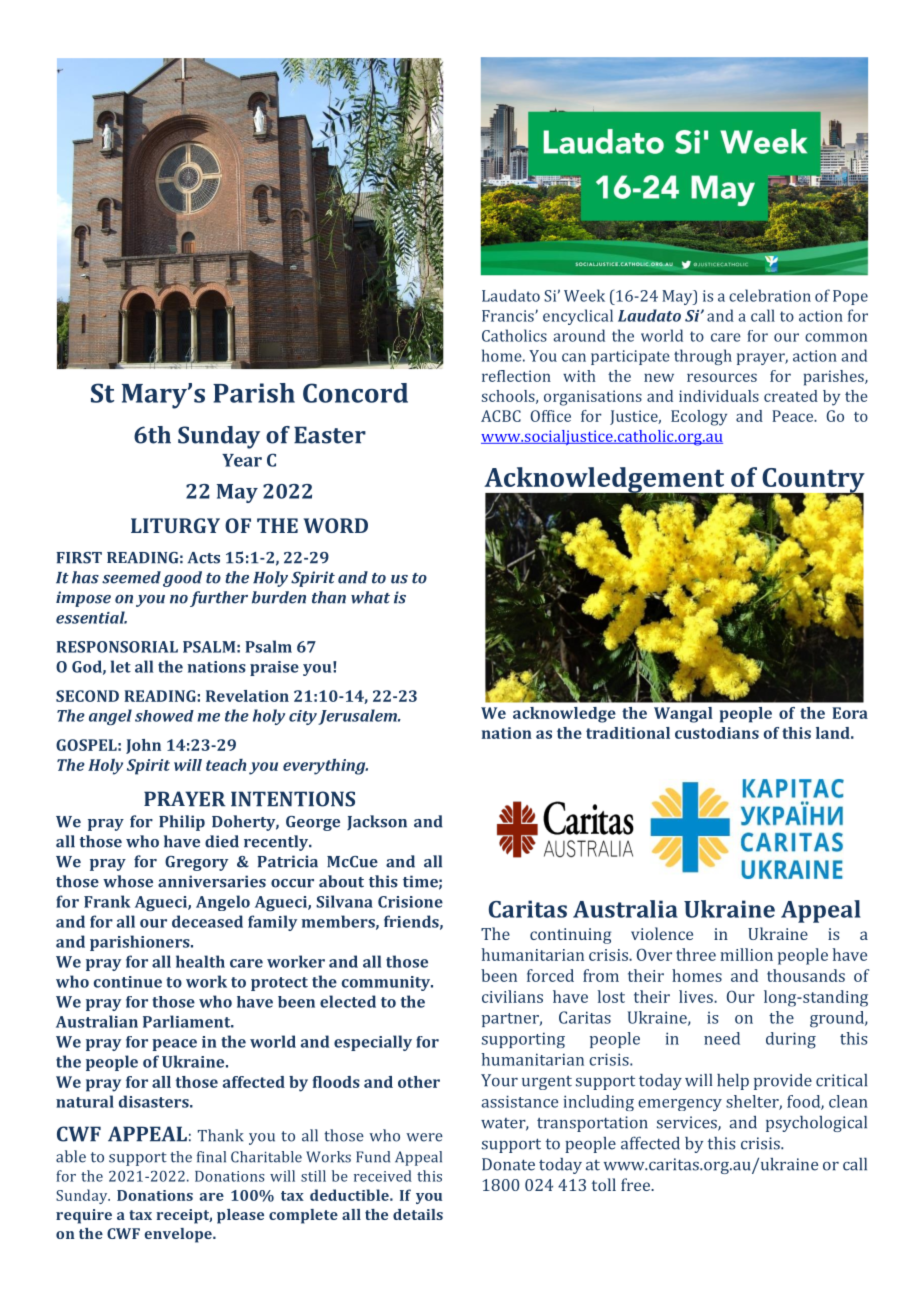 The image size is (924, 1307). I want to click on celebration, so click(770, 295).
